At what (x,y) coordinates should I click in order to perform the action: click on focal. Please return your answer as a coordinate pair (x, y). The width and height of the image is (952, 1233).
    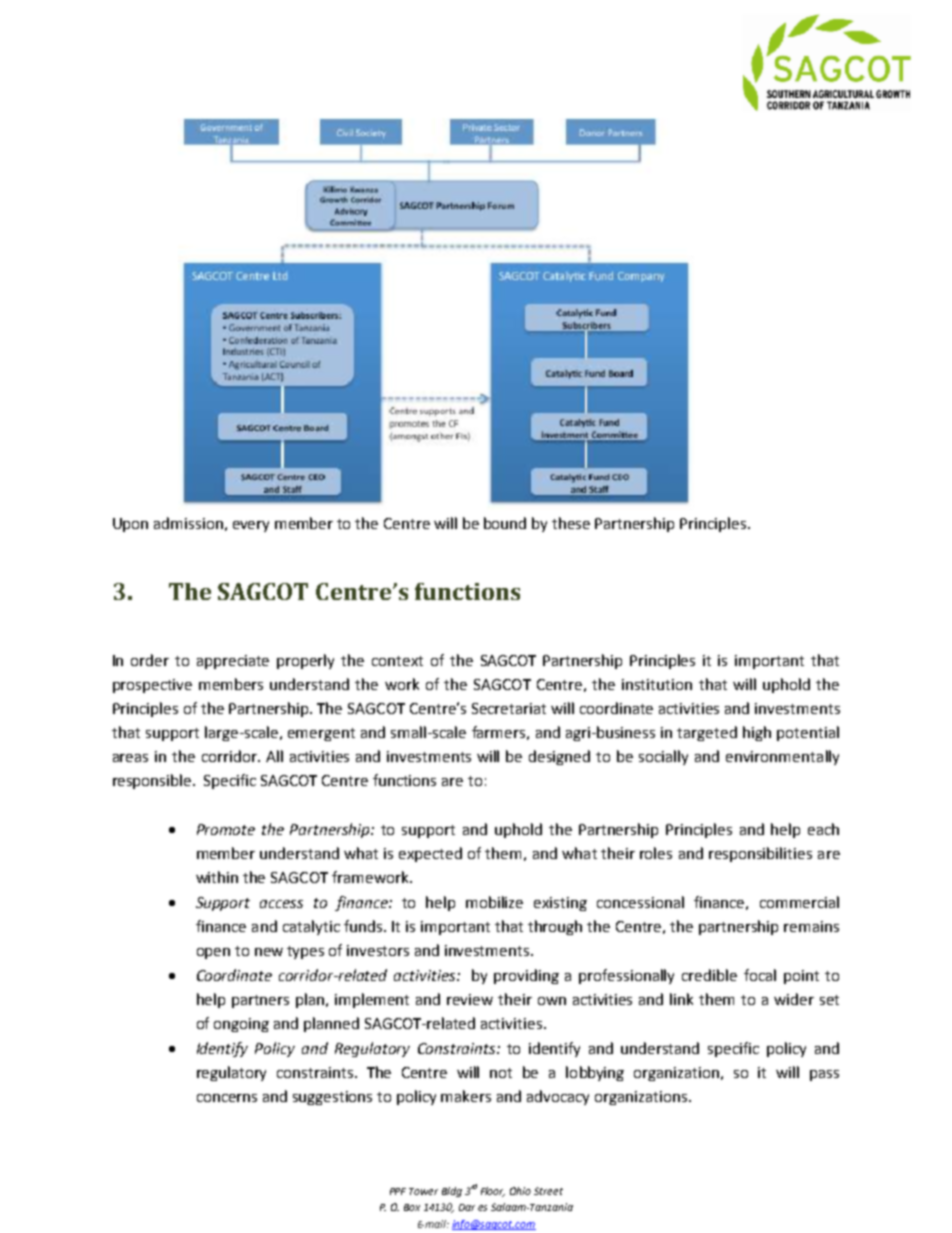
    Looking at the image, I should click on (760, 975).
